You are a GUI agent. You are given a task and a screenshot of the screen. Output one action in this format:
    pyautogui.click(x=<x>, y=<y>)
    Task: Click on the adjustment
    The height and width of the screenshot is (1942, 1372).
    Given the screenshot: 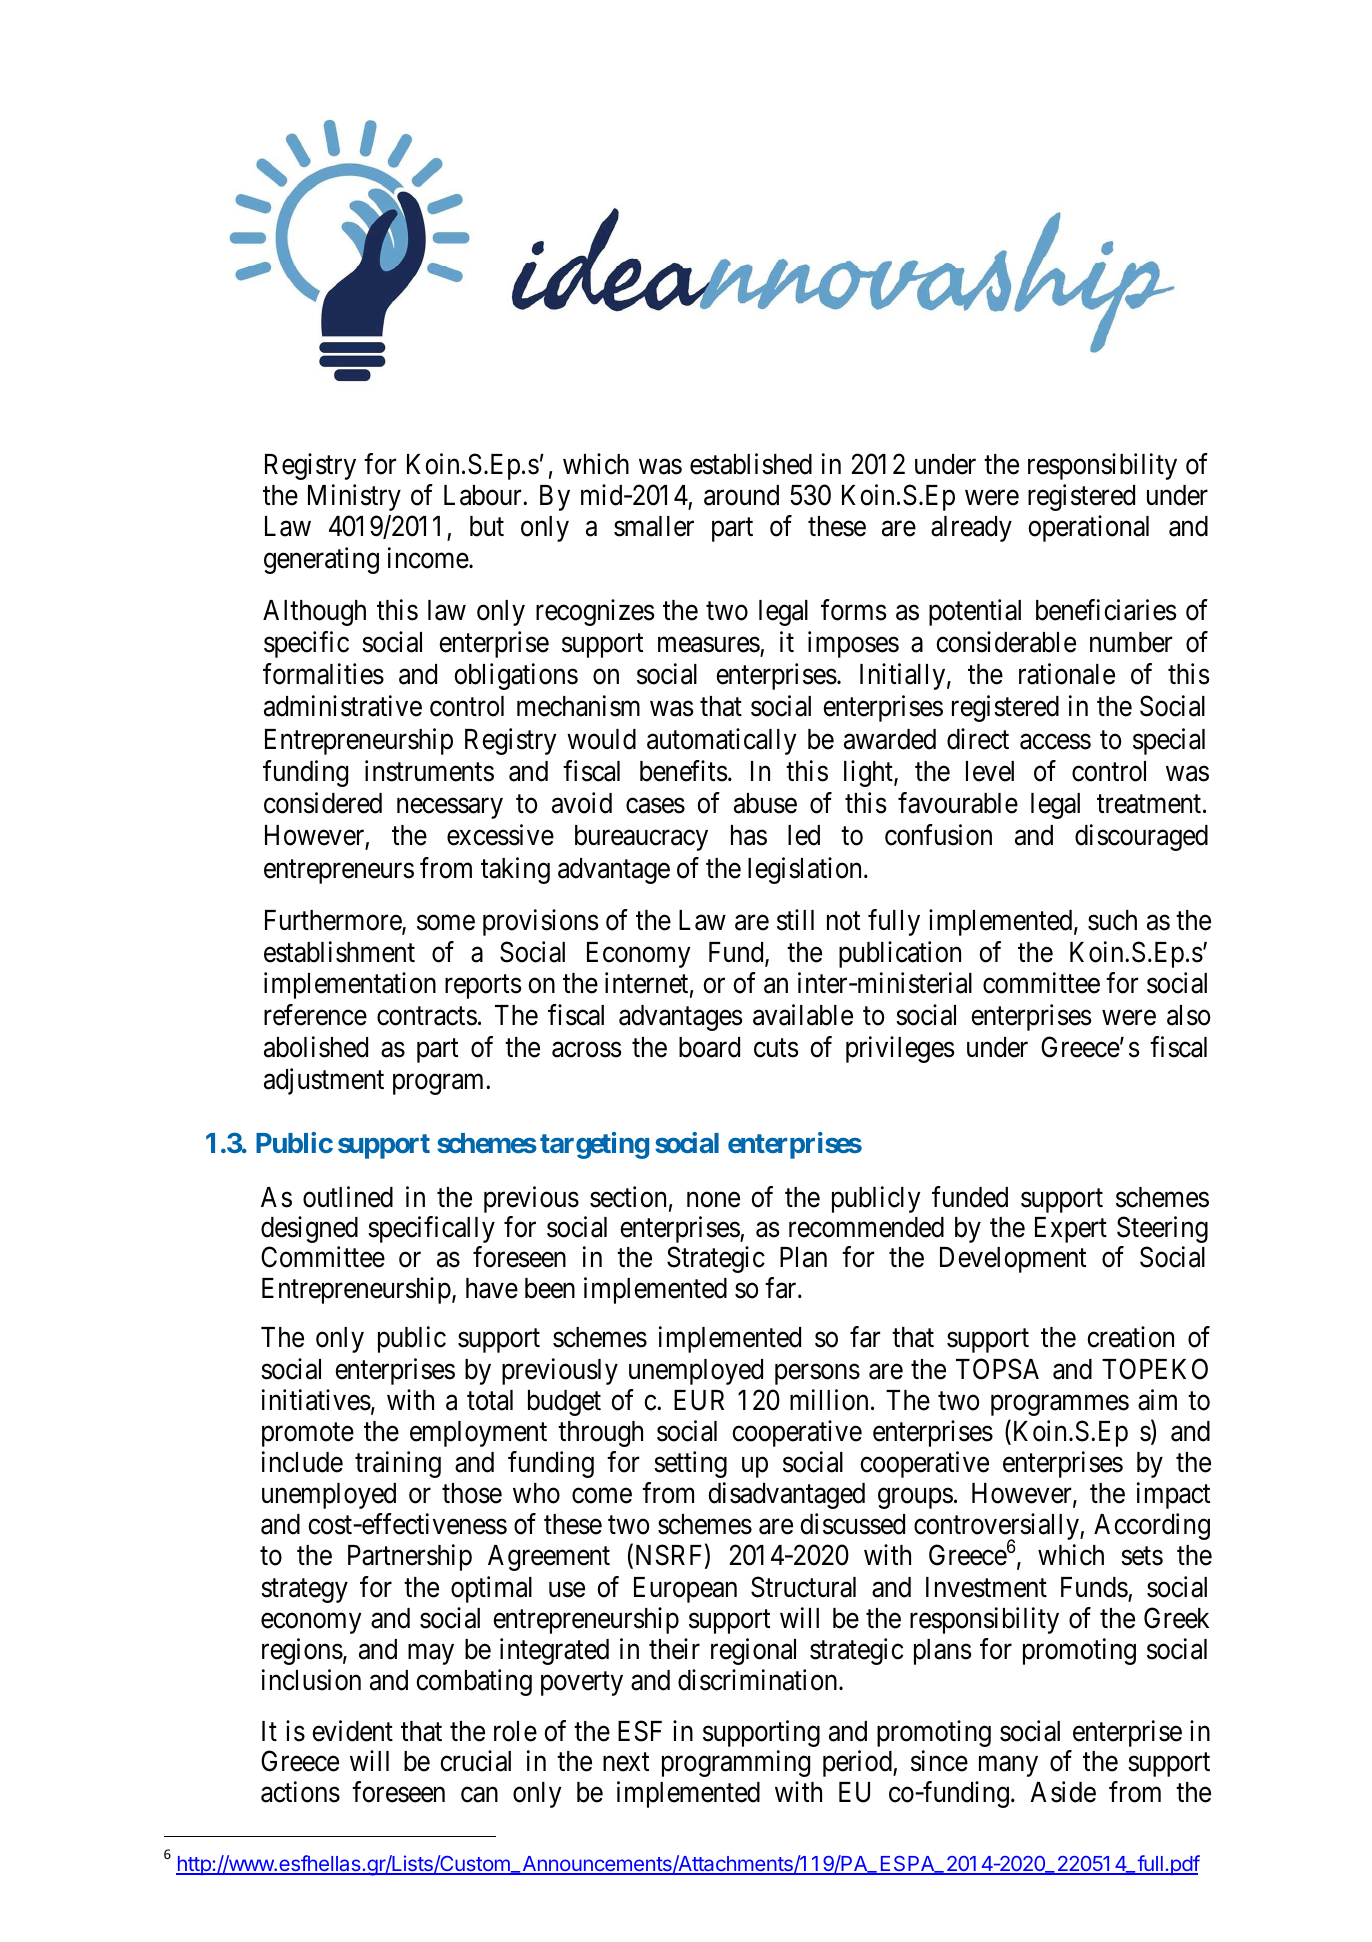 What is the action you would take?
    pyautogui.click(x=324, y=1081)
